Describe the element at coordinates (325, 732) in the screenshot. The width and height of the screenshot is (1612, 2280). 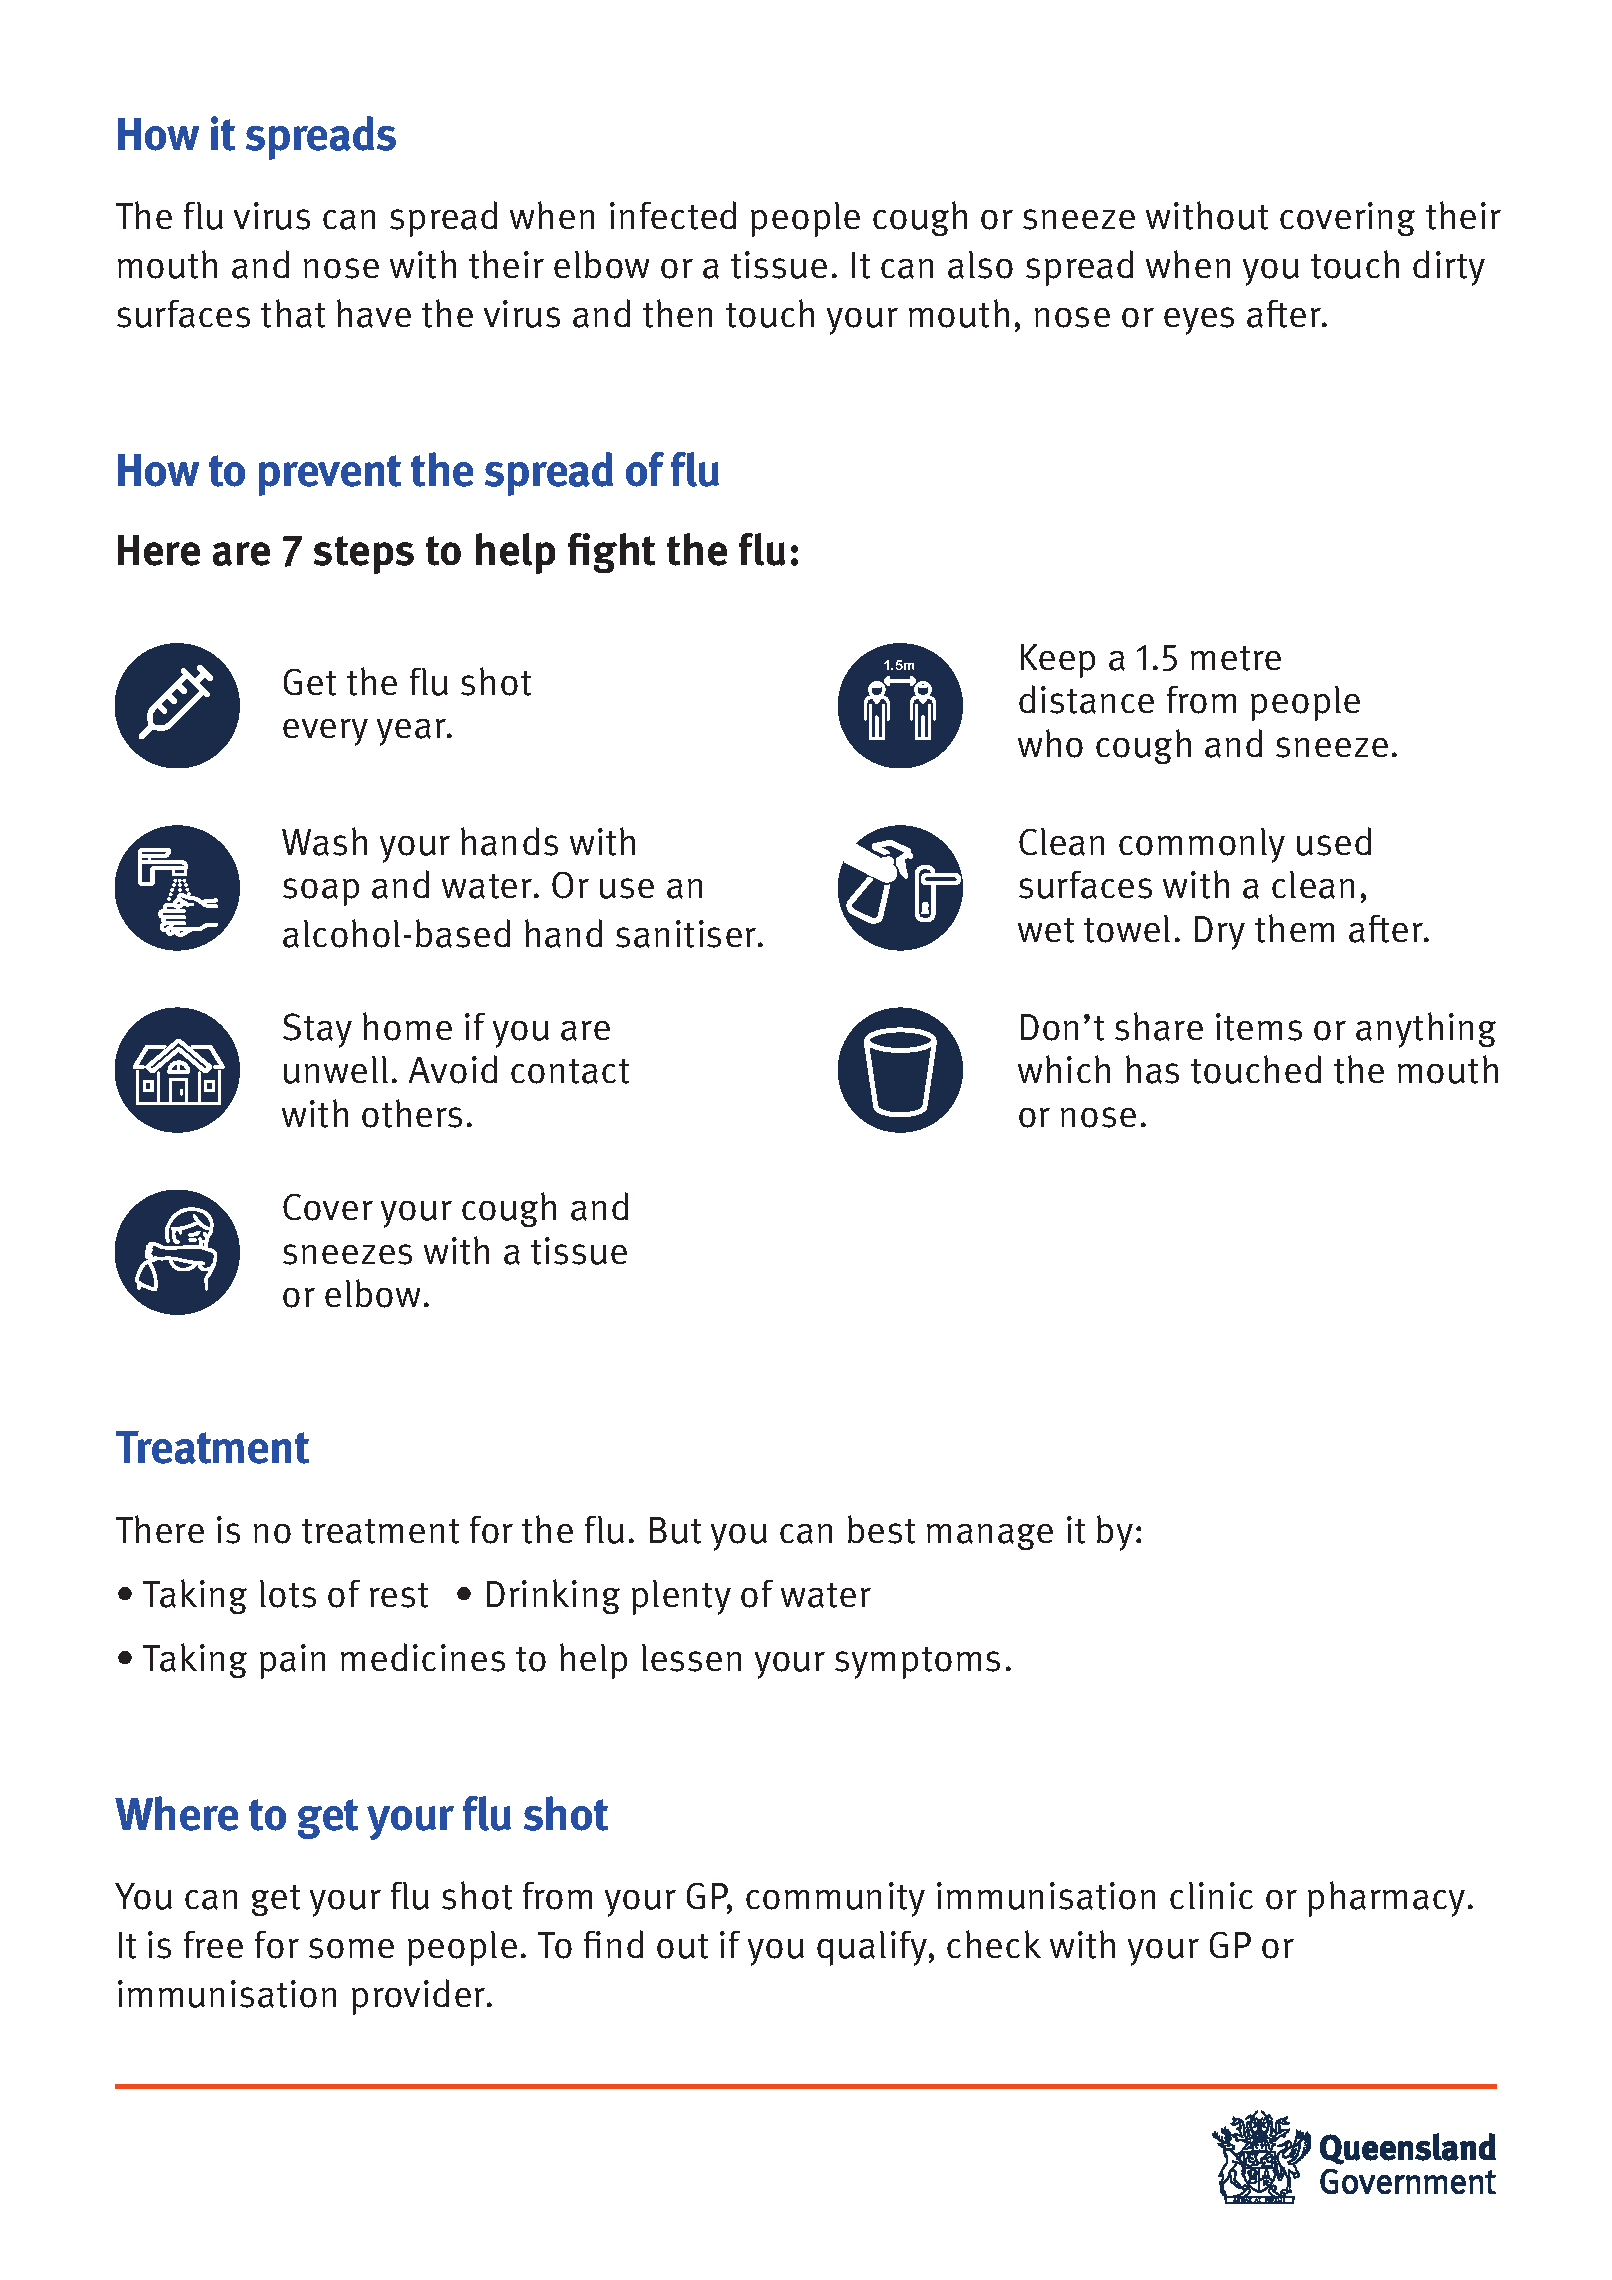
I see `every` at that location.
